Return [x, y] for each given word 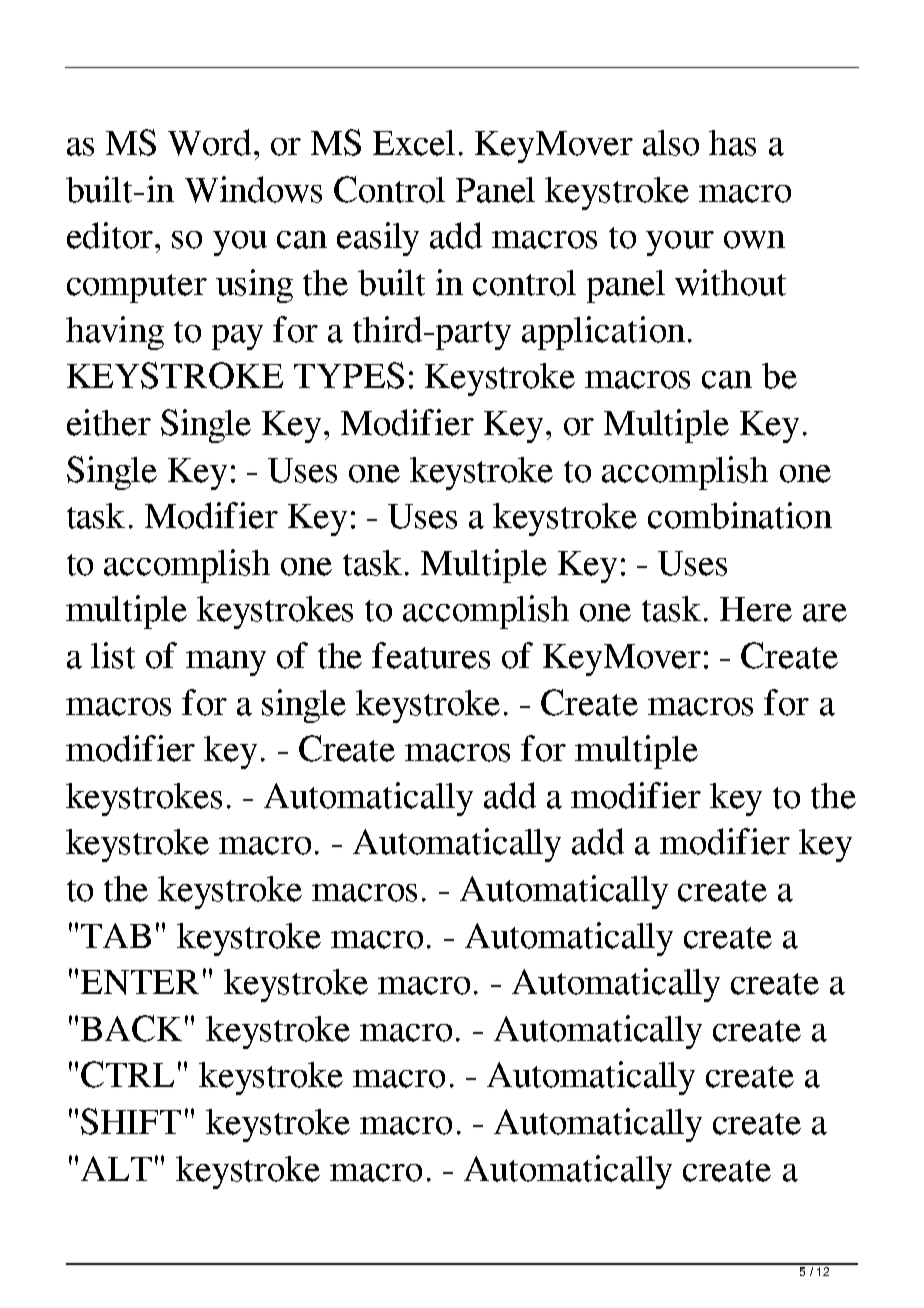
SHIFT [131, 1121]
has [732, 143]
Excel [414, 143]
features [431, 655]
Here [756, 609]
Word [209, 142]
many [226, 663]
